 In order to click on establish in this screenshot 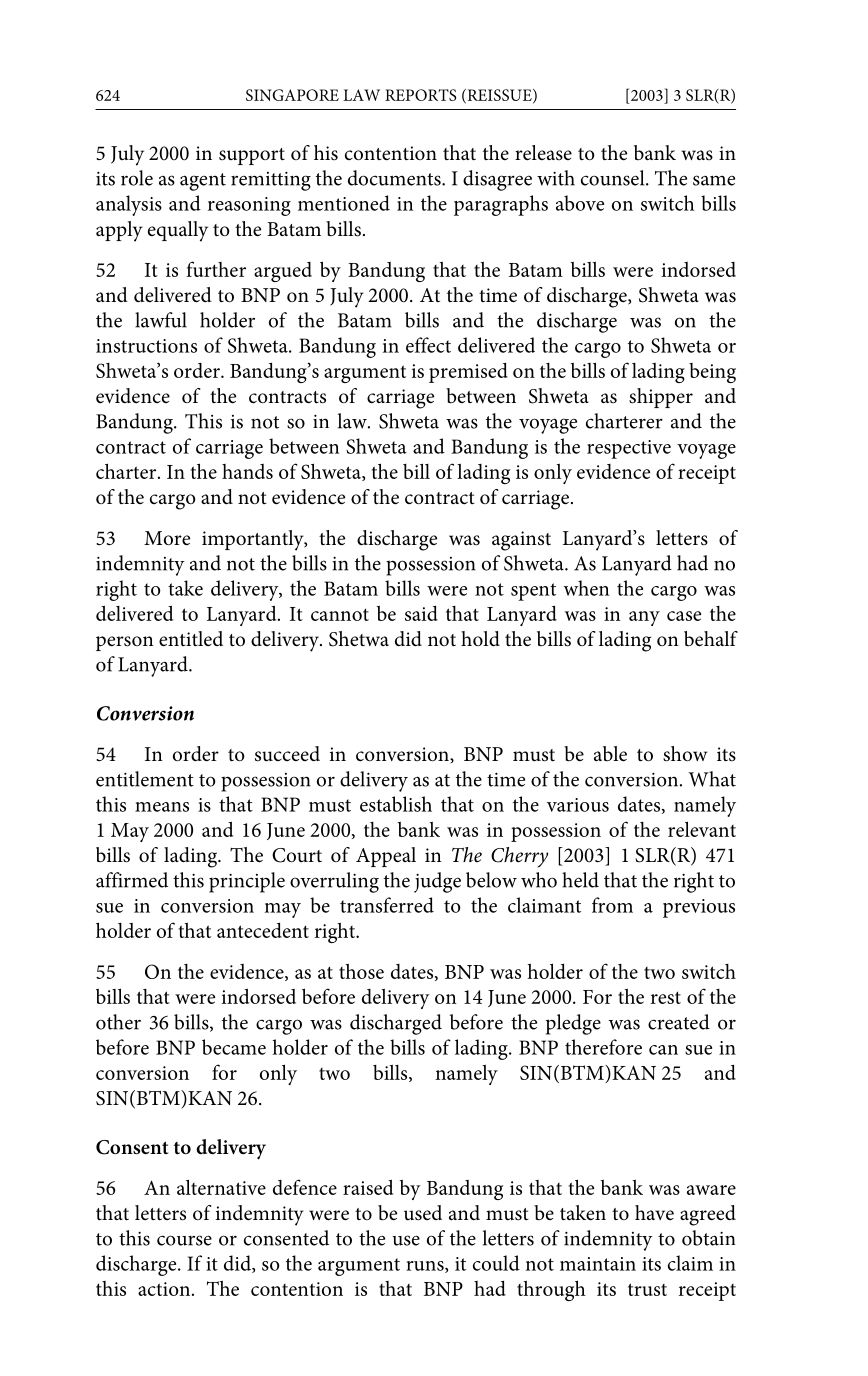, I will do `click(396, 804)`.
